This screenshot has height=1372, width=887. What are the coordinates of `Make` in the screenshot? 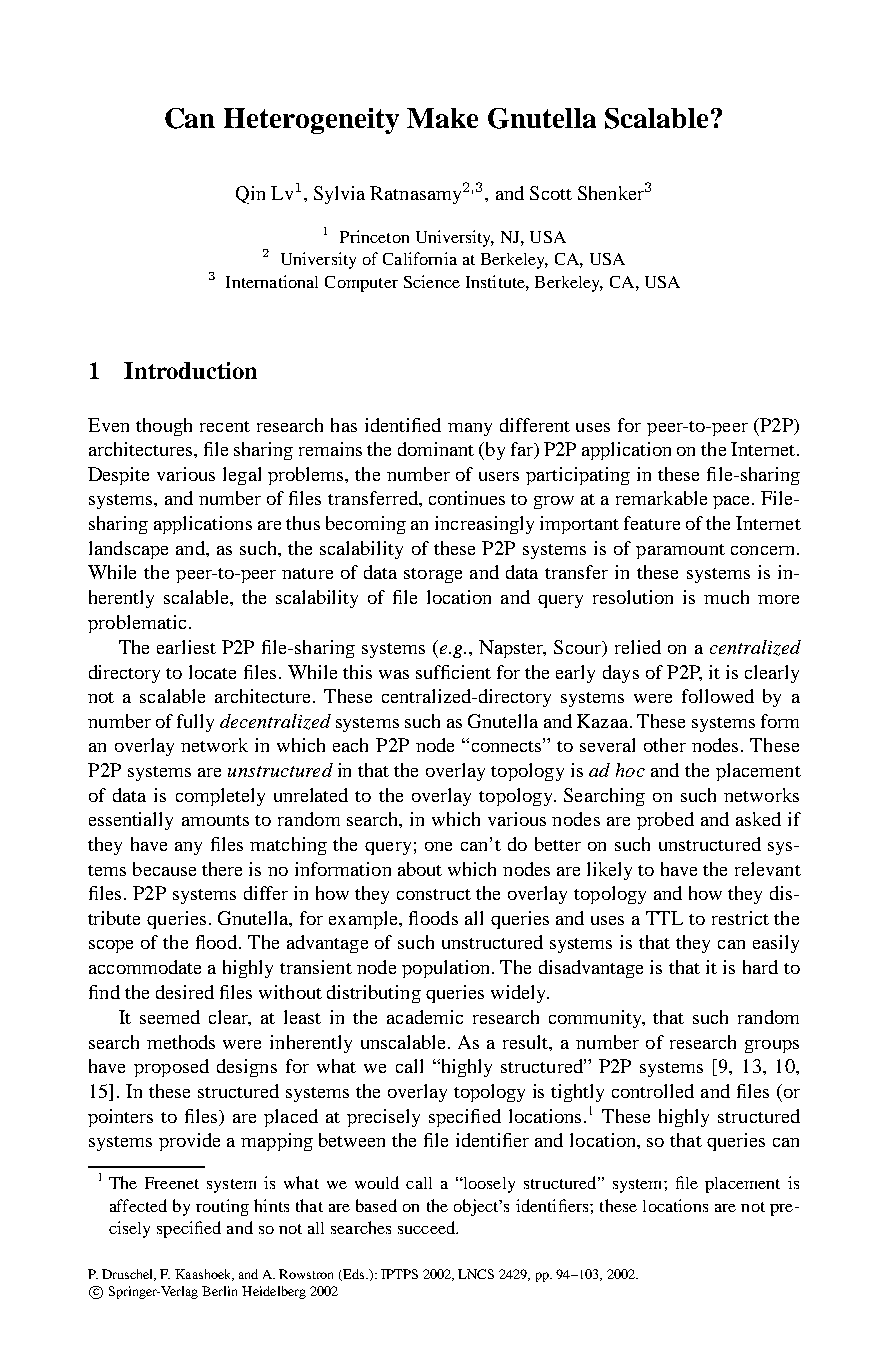 It's located at (442, 118).
